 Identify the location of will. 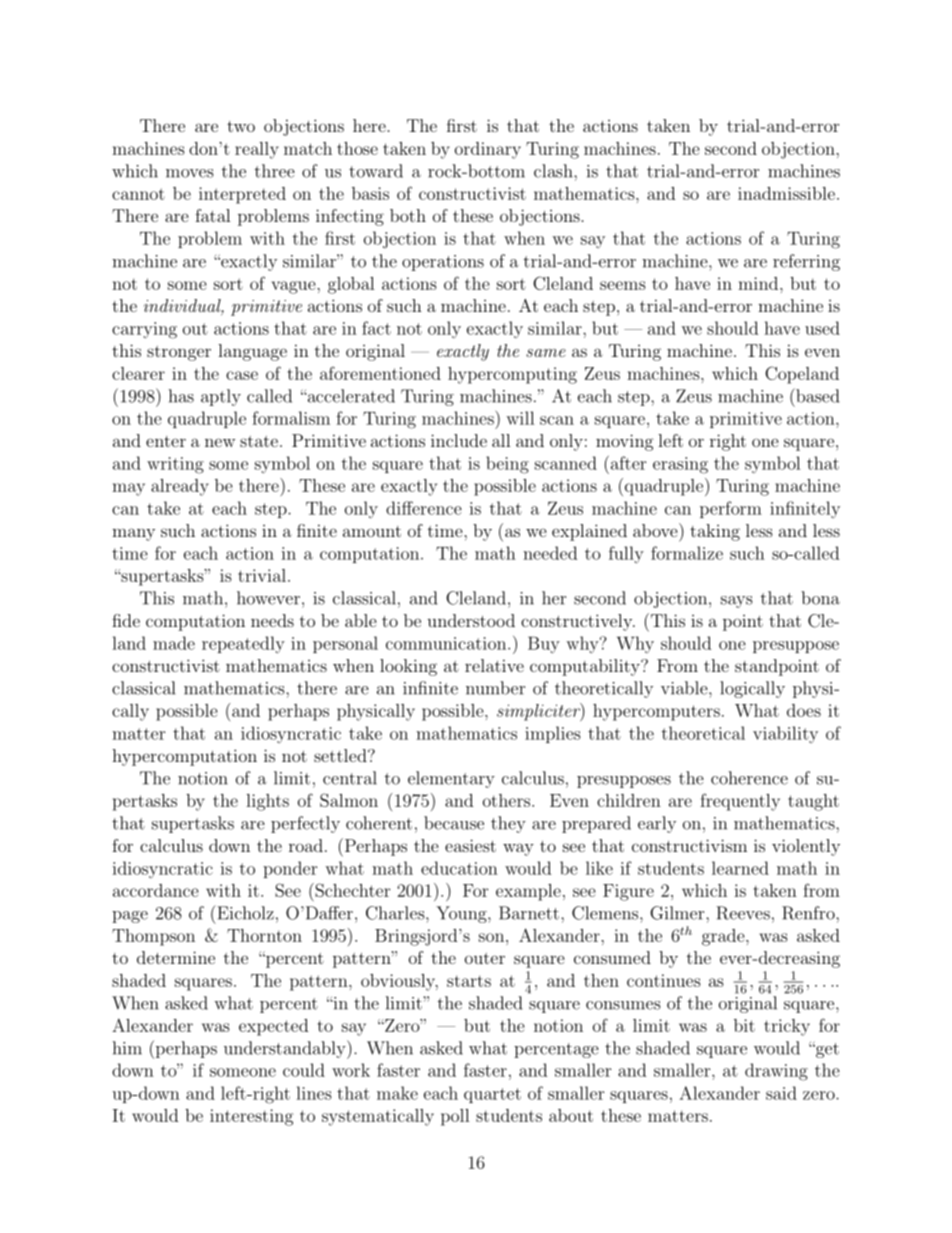
(520, 418).
